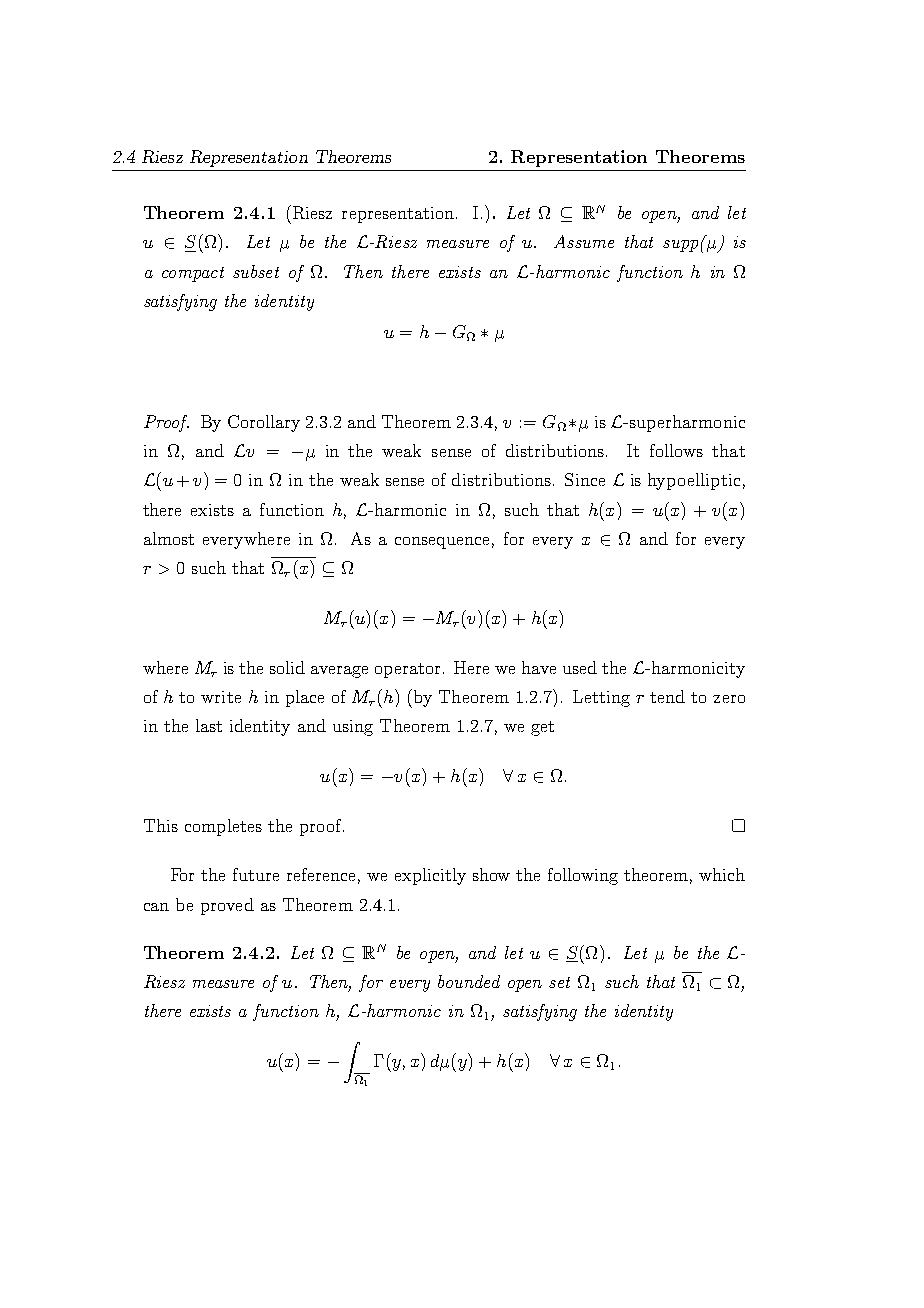 This page has width=924, height=1308. I want to click on subset, so click(256, 271).
